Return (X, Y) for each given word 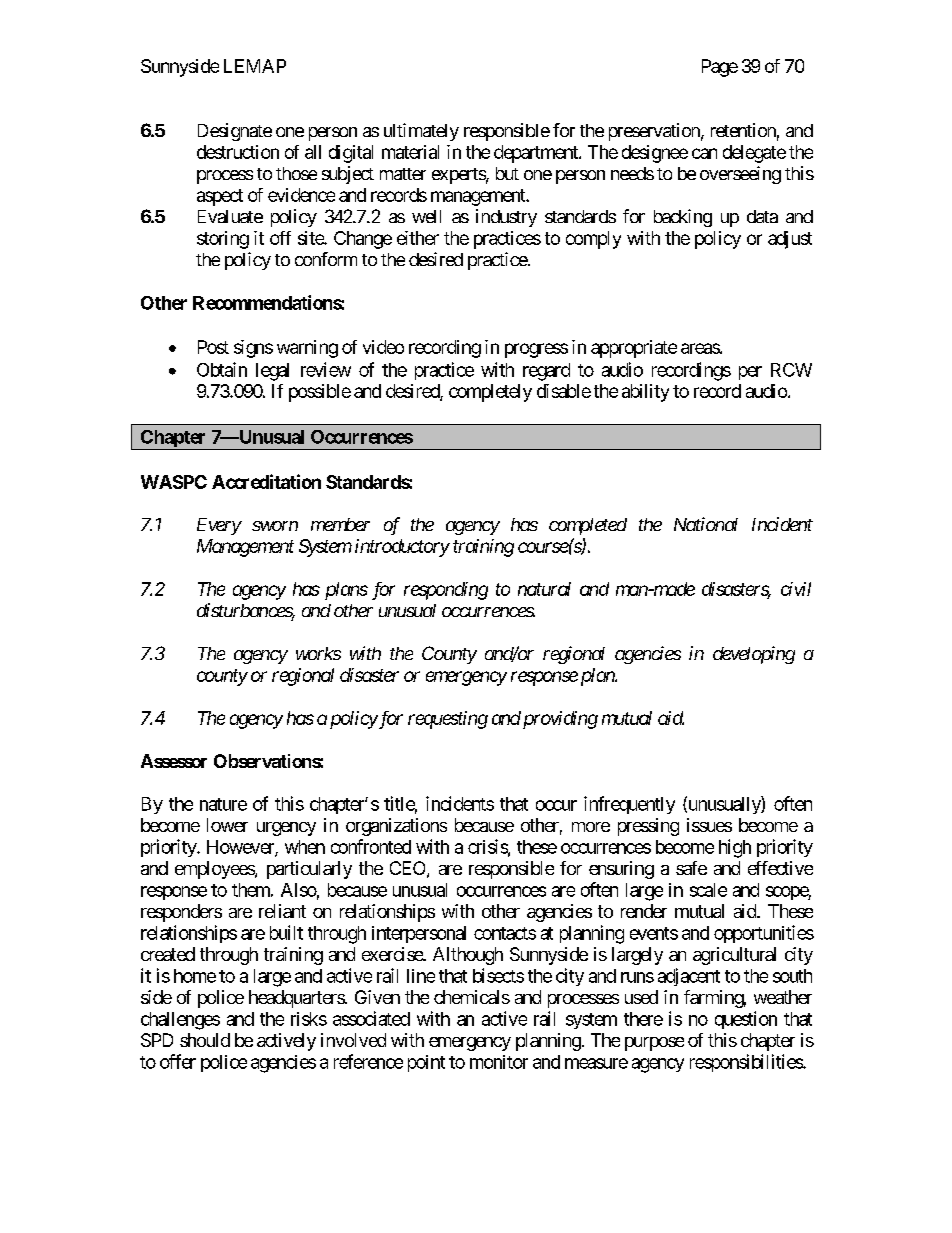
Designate (235, 132)
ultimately (421, 132)
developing (754, 655)
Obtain (222, 369)
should (205, 1040)
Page (720, 68)
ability (645, 393)
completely (490, 393)
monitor (499, 1062)
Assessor (174, 761)
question (746, 1020)
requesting (448, 720)
